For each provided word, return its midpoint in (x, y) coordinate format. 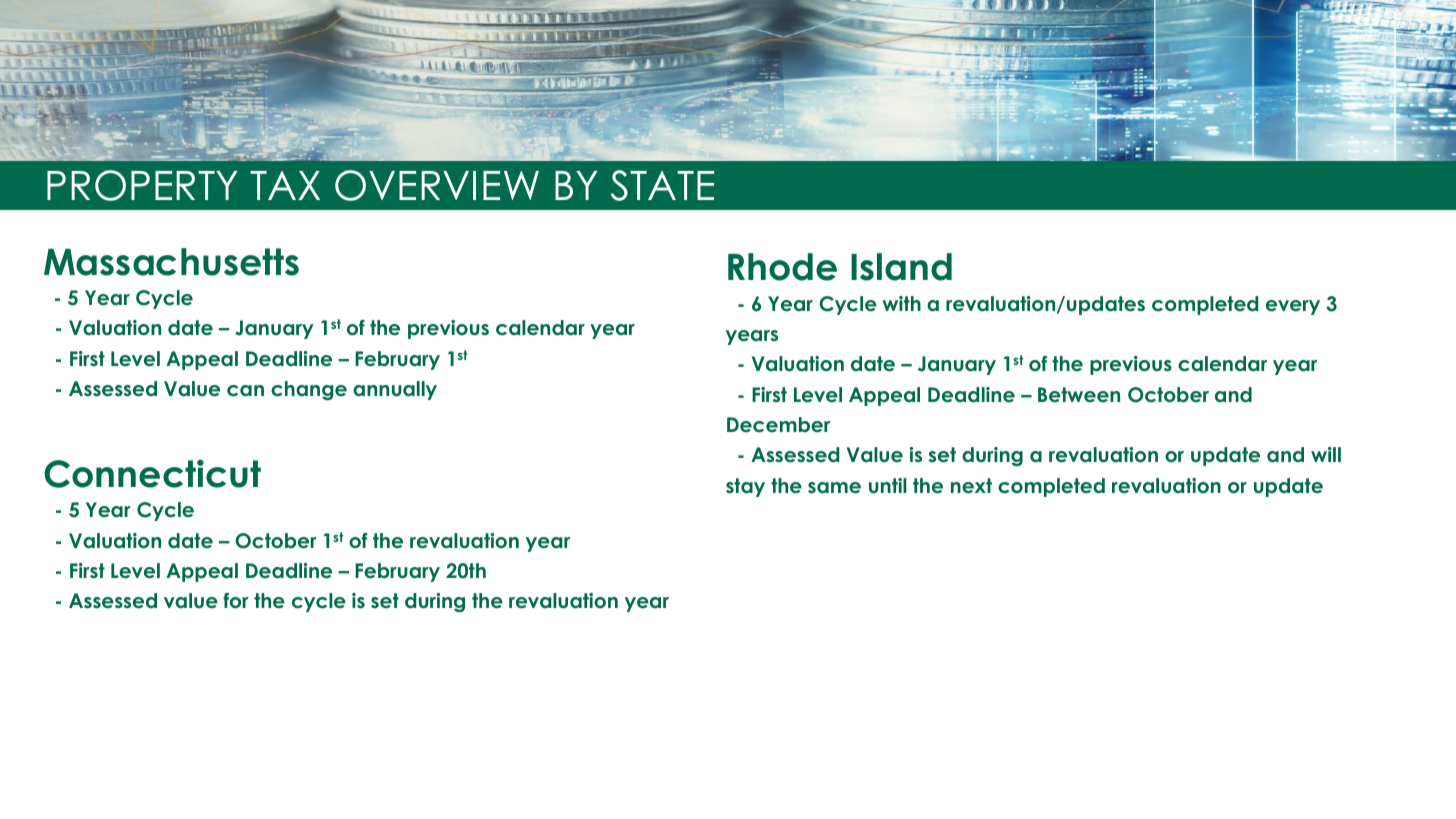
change (309, 390)
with (901, 303)
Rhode (782, 267)
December (778, 425)
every (1293, 307)
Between (1079, 395)
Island (901, 267)
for (236, 601)
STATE (662, 185)
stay (745, 487)
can (245, 391)
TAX (285, 185)
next (971, 486)
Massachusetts (171, 262)
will (1326, 454)
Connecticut (152, 473)
